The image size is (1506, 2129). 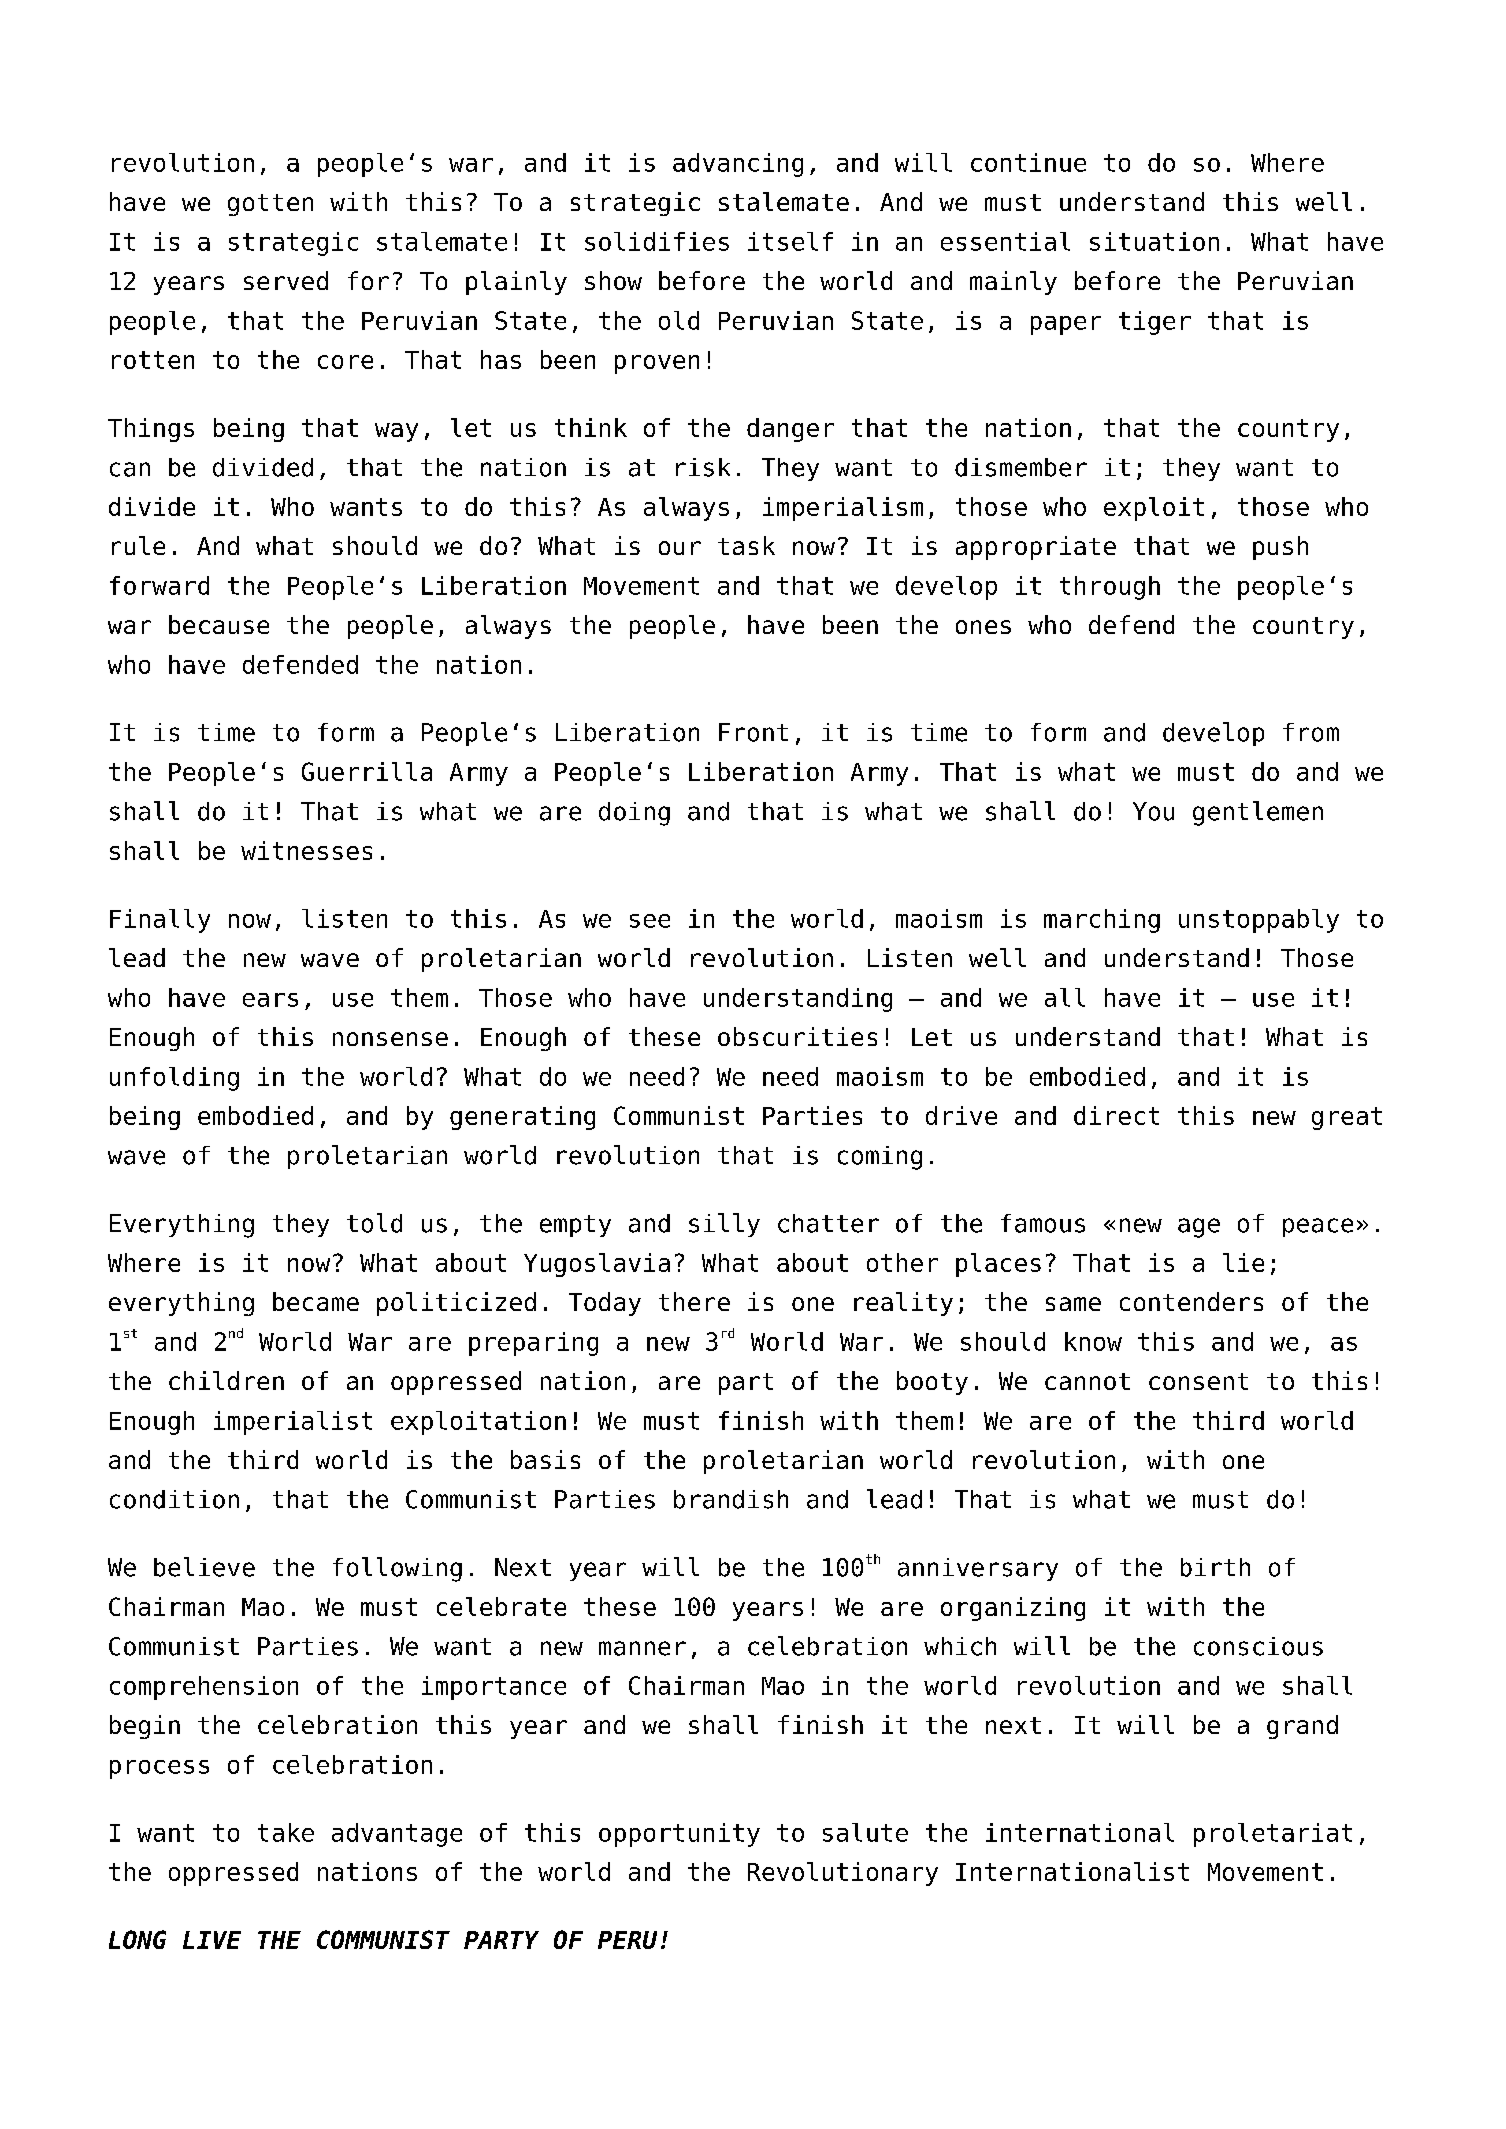 What do you see at coordinates (679, 1835) in the screenshot?
I see `opportunity` at bounding box center [679, 1835].
